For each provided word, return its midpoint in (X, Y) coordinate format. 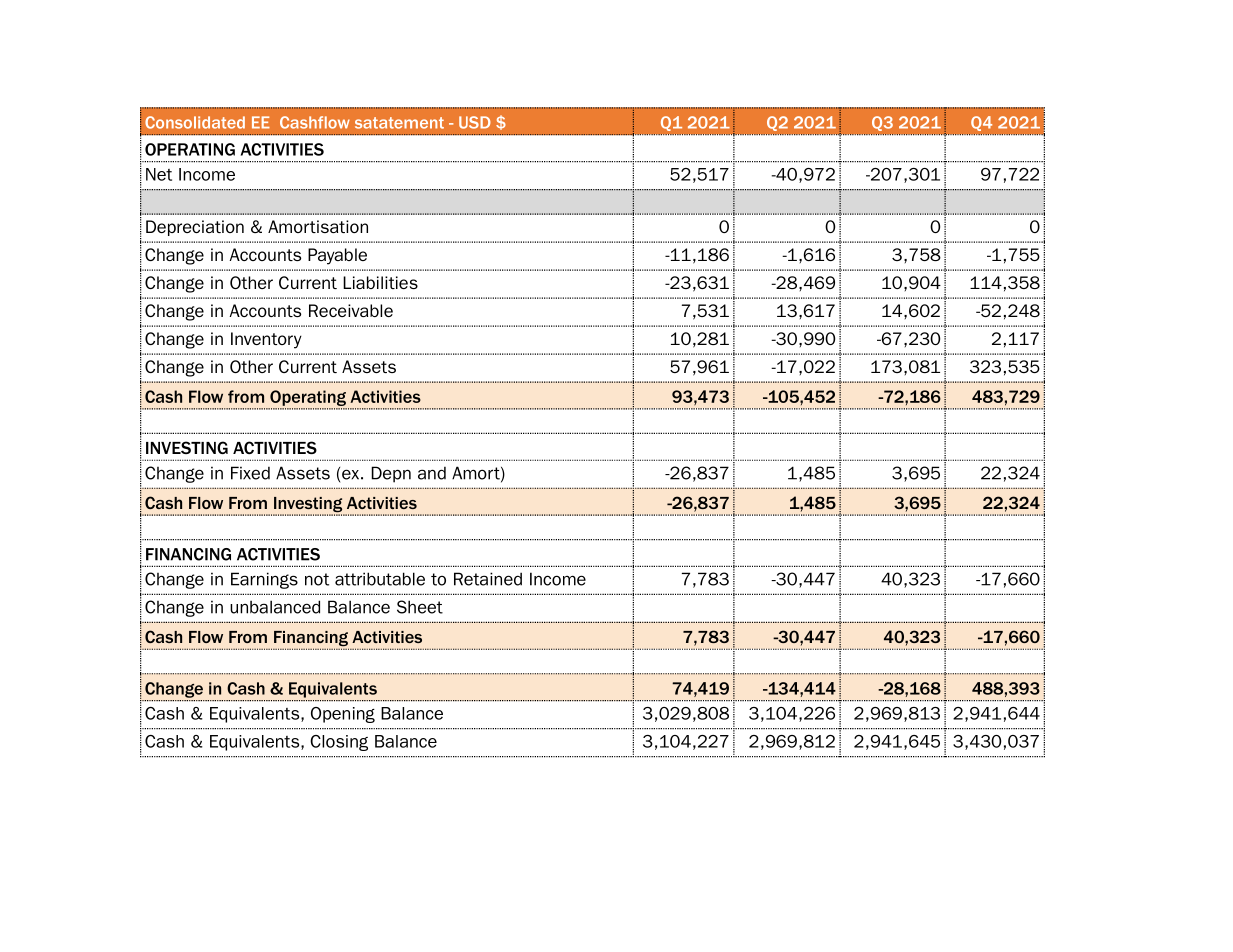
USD (475, 122)
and (432, 473)
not (317, 579)
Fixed (250, 473)
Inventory (266, 340)
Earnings (264, 580)
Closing (339, 743)
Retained (488, 579)
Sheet (420, 607)
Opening (343, 715)
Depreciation (195, 228)
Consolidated (195, 122)
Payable (337, 256)
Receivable (351, 310)
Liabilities (380, 282)
